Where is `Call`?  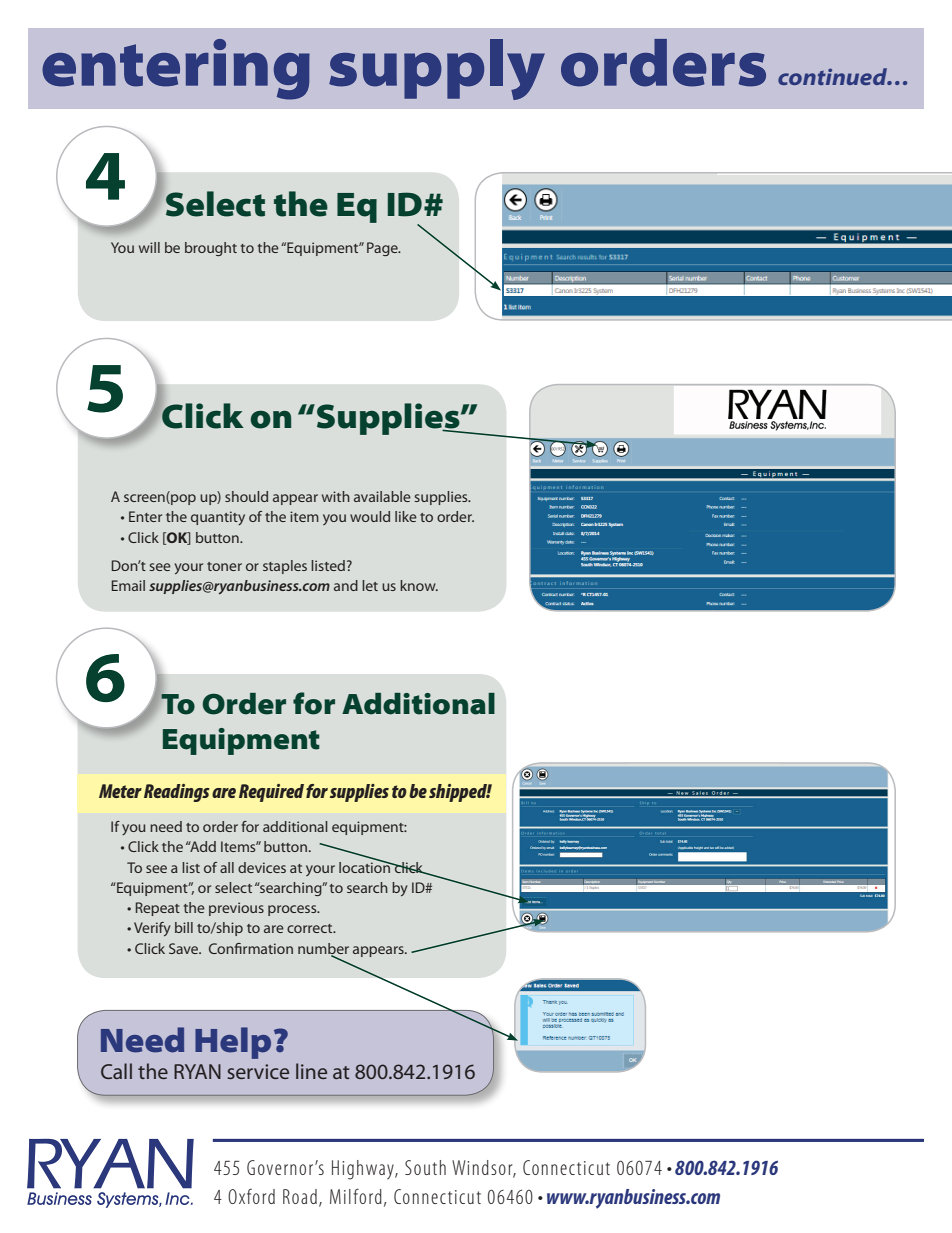 Call is located at coordinates (116, 1071).
